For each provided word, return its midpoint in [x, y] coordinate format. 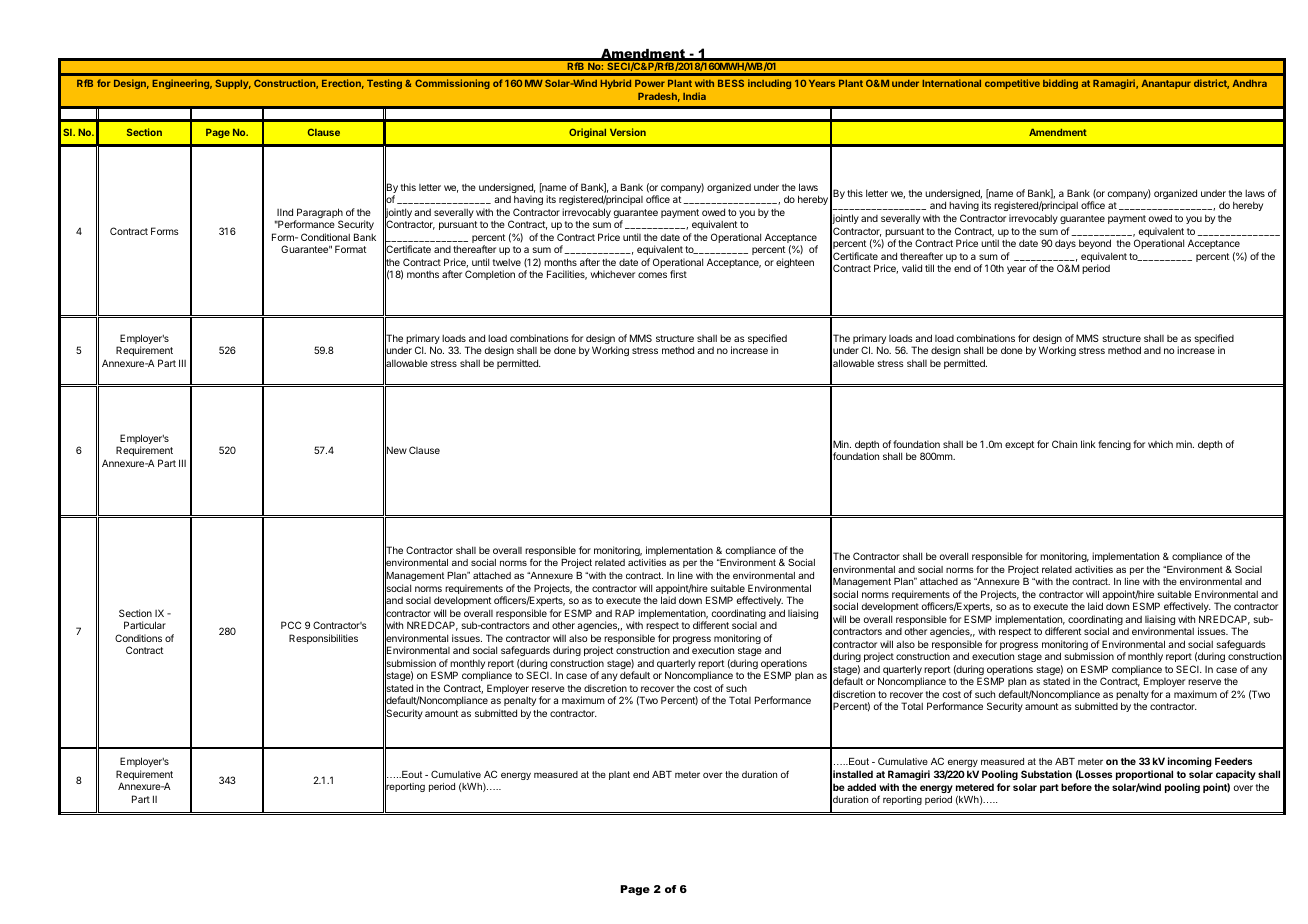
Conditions [138, 638]
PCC [291, 625]
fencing [1114, 445]
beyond [1095, 244]
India [694, 96]
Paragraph [319, 214]
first [678, 274]
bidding [1060, 84]
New [396, 451]
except [1019, 445]
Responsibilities [323, 639]
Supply [233, 84]
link [1088, 444]
